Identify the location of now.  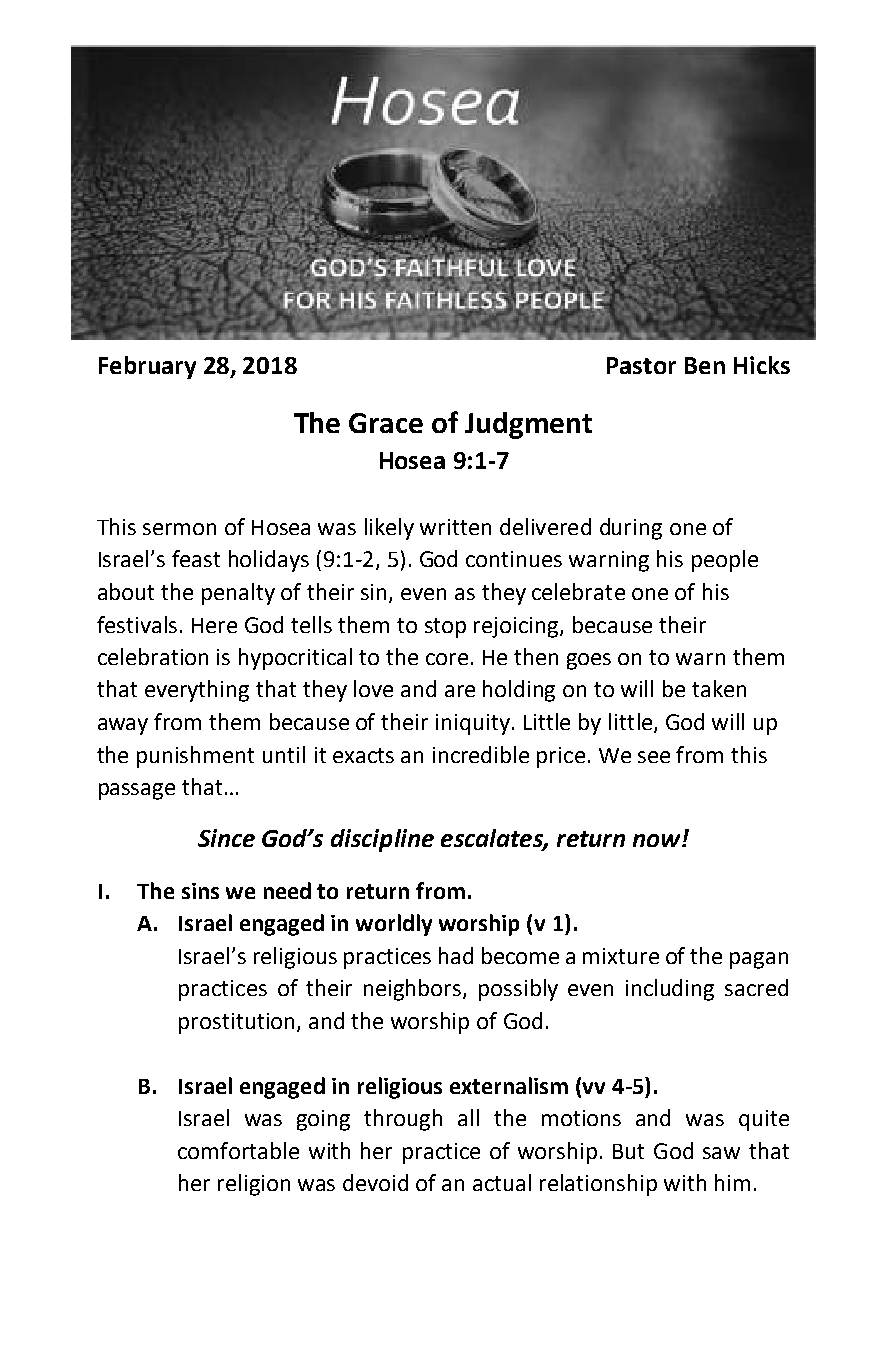
(658, 840).
